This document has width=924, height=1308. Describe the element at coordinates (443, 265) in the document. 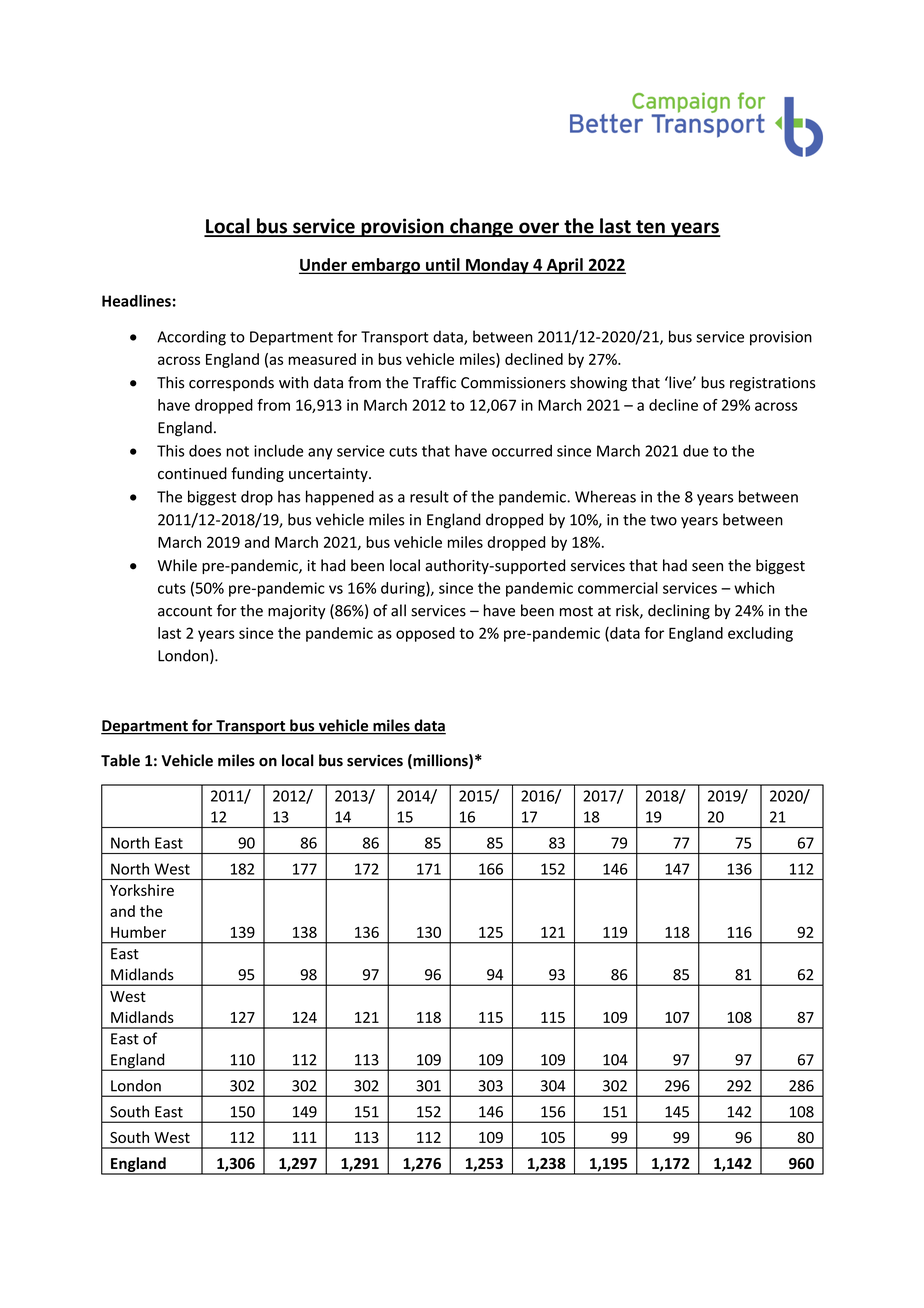

I see `until` at that location.
